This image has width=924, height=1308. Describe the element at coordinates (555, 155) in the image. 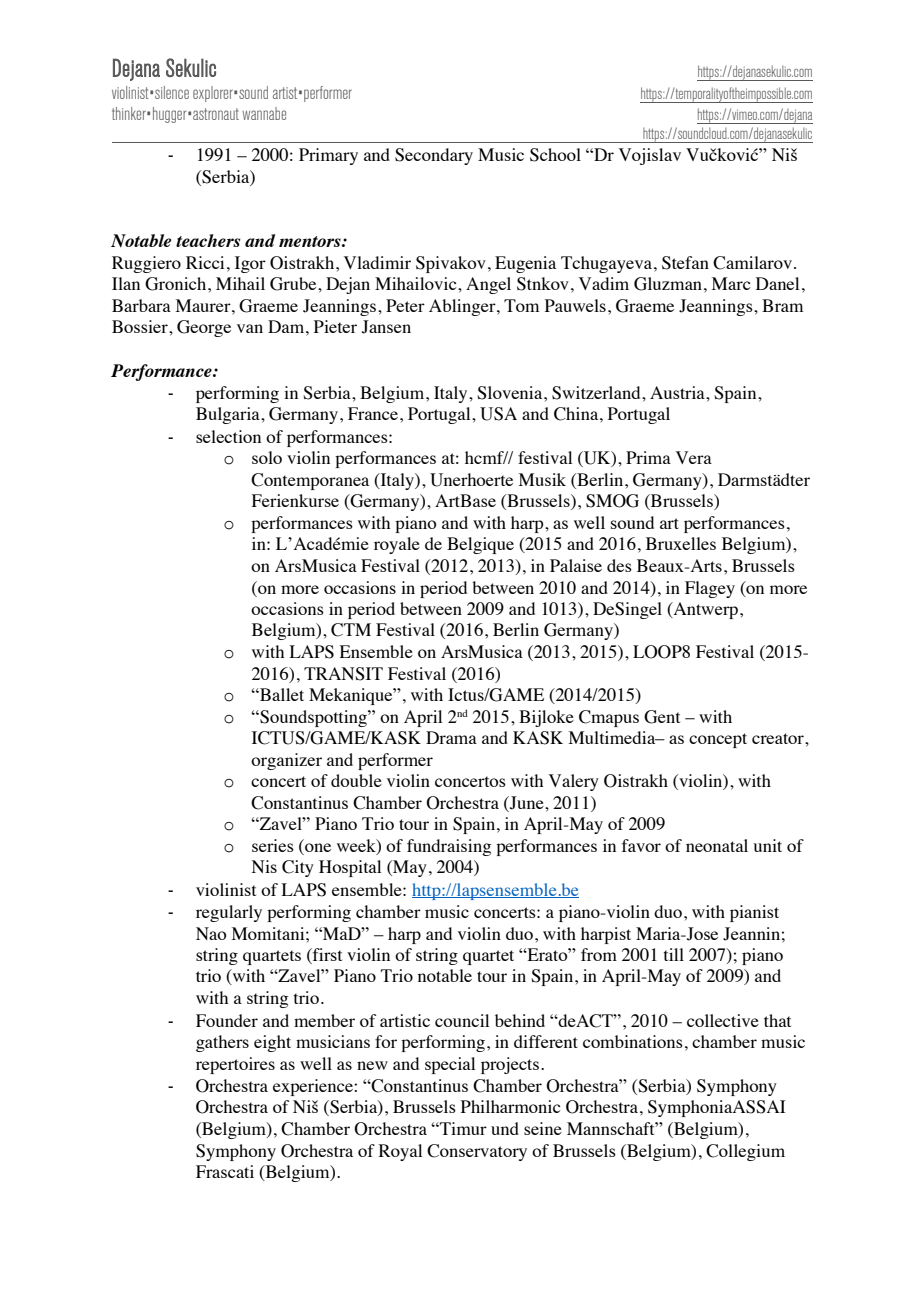

I see `School` at that location.
